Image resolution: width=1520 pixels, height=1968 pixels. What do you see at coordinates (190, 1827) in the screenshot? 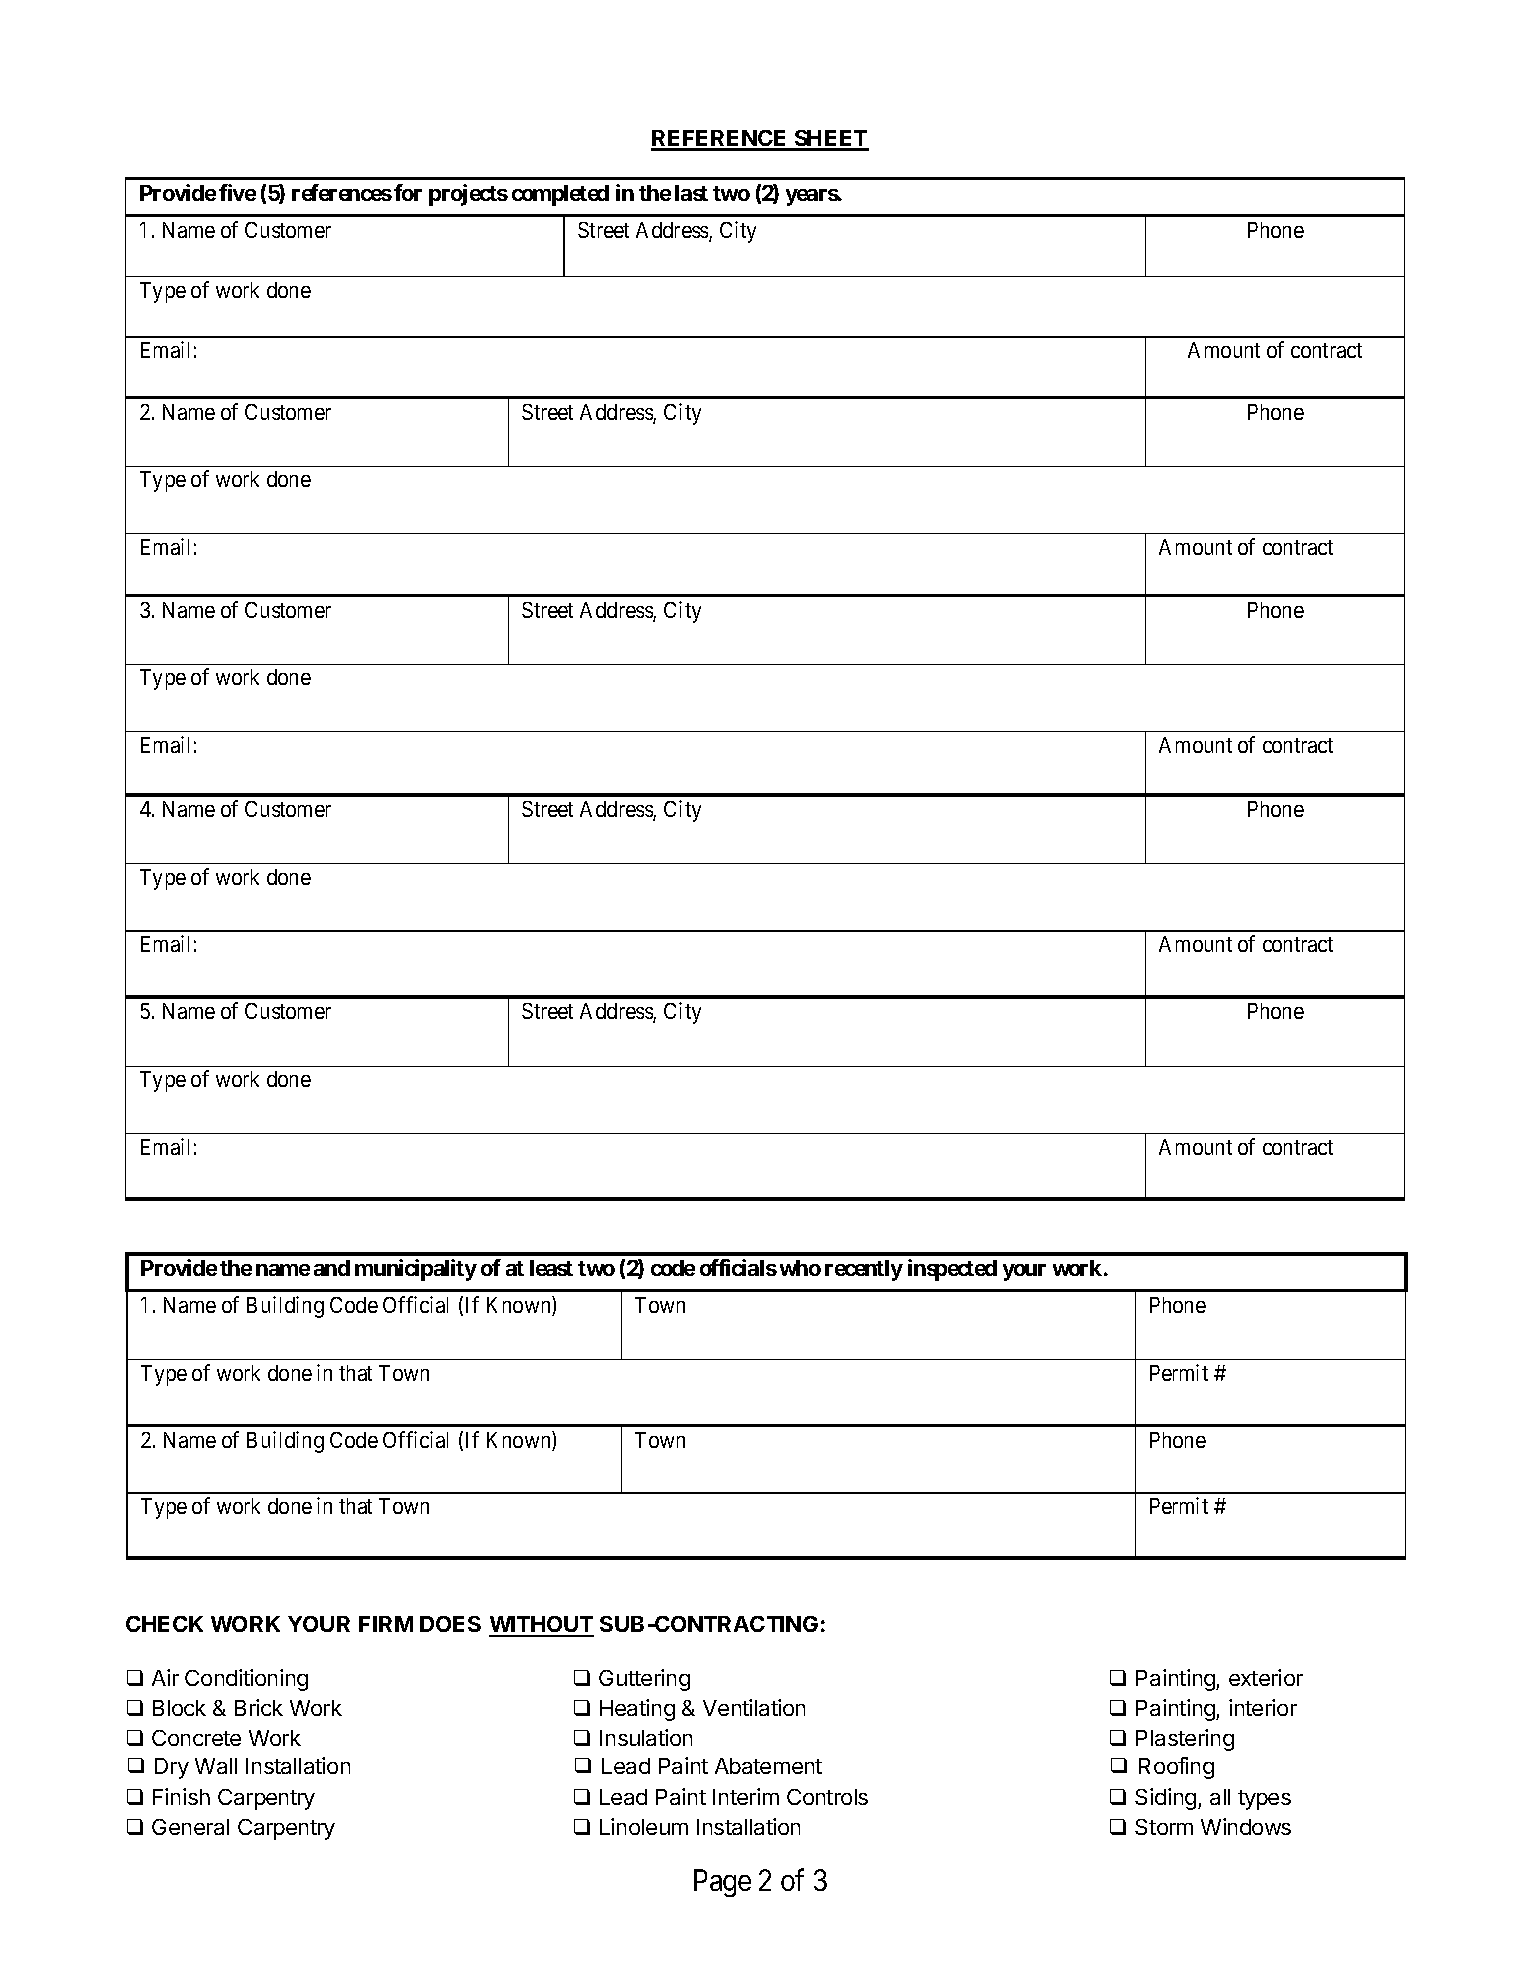
I see `General` at bounding box center [190, 1827].
